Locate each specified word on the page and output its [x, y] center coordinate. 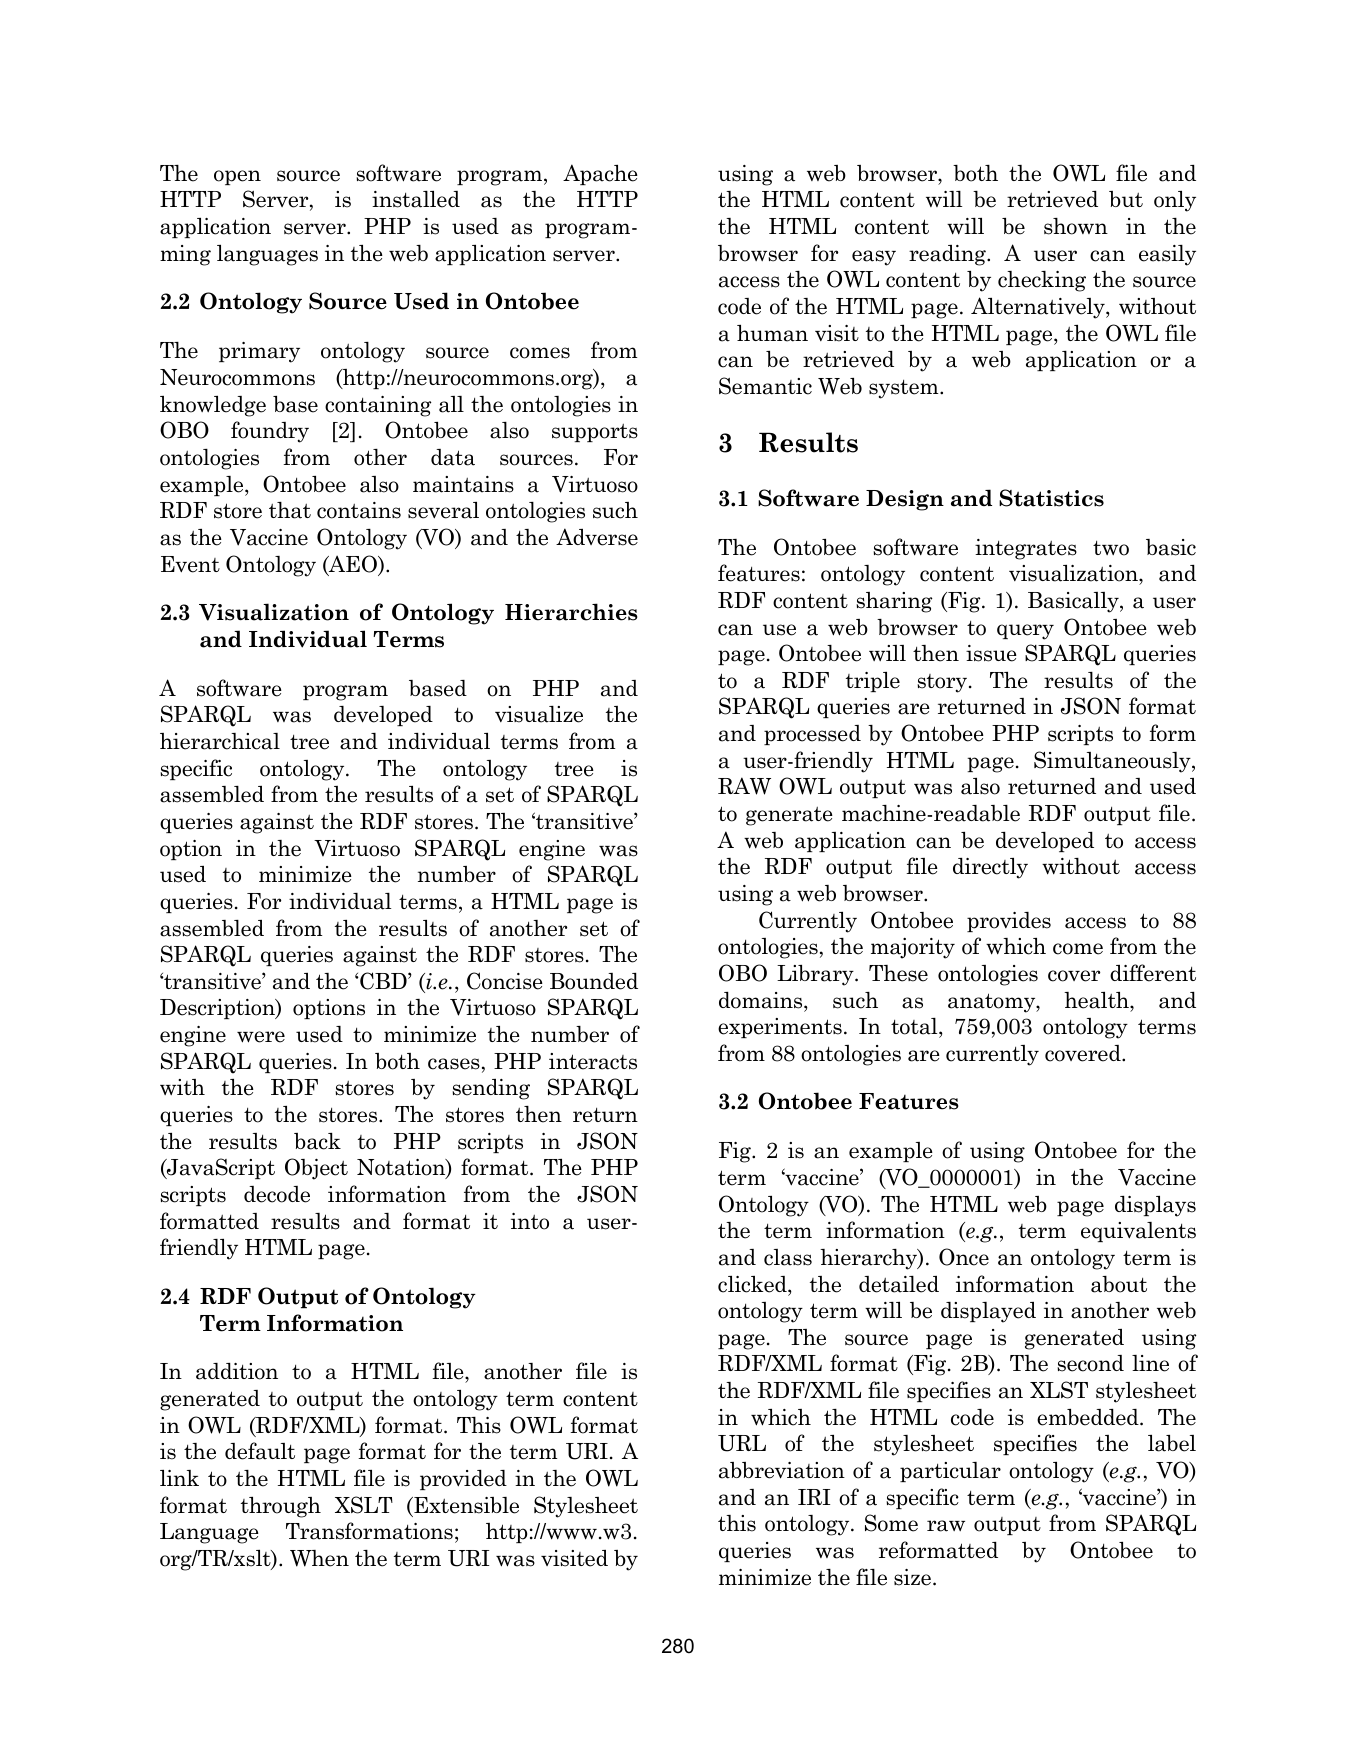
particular [950, 1472]
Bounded [594, 981]
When [319, 1558]
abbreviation [782, 1470]
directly [990, 868]
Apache [600, 174]
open [237, 177]
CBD [383, 981]
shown [1076, 226]
